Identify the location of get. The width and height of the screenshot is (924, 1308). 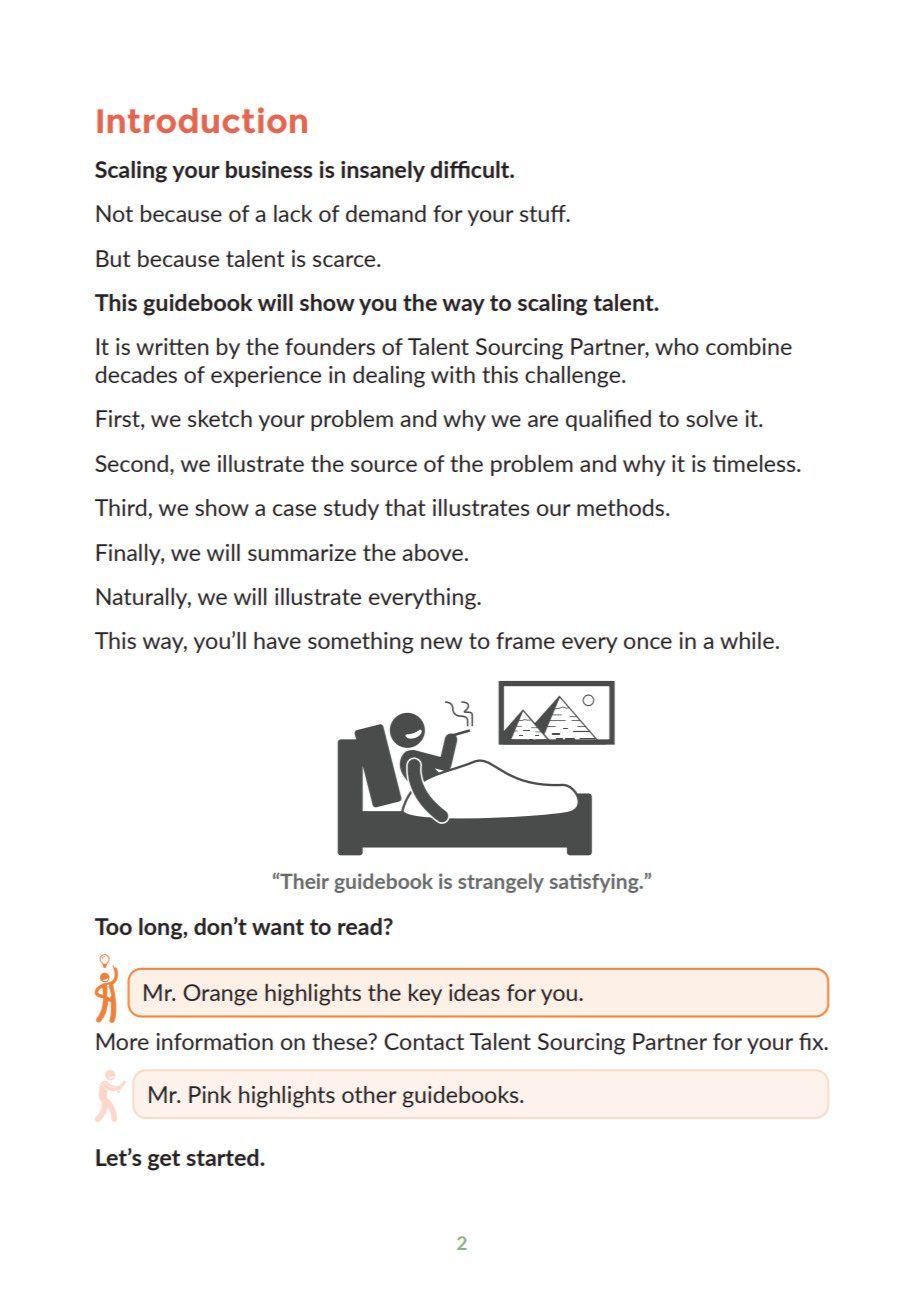
(164, 1160).
